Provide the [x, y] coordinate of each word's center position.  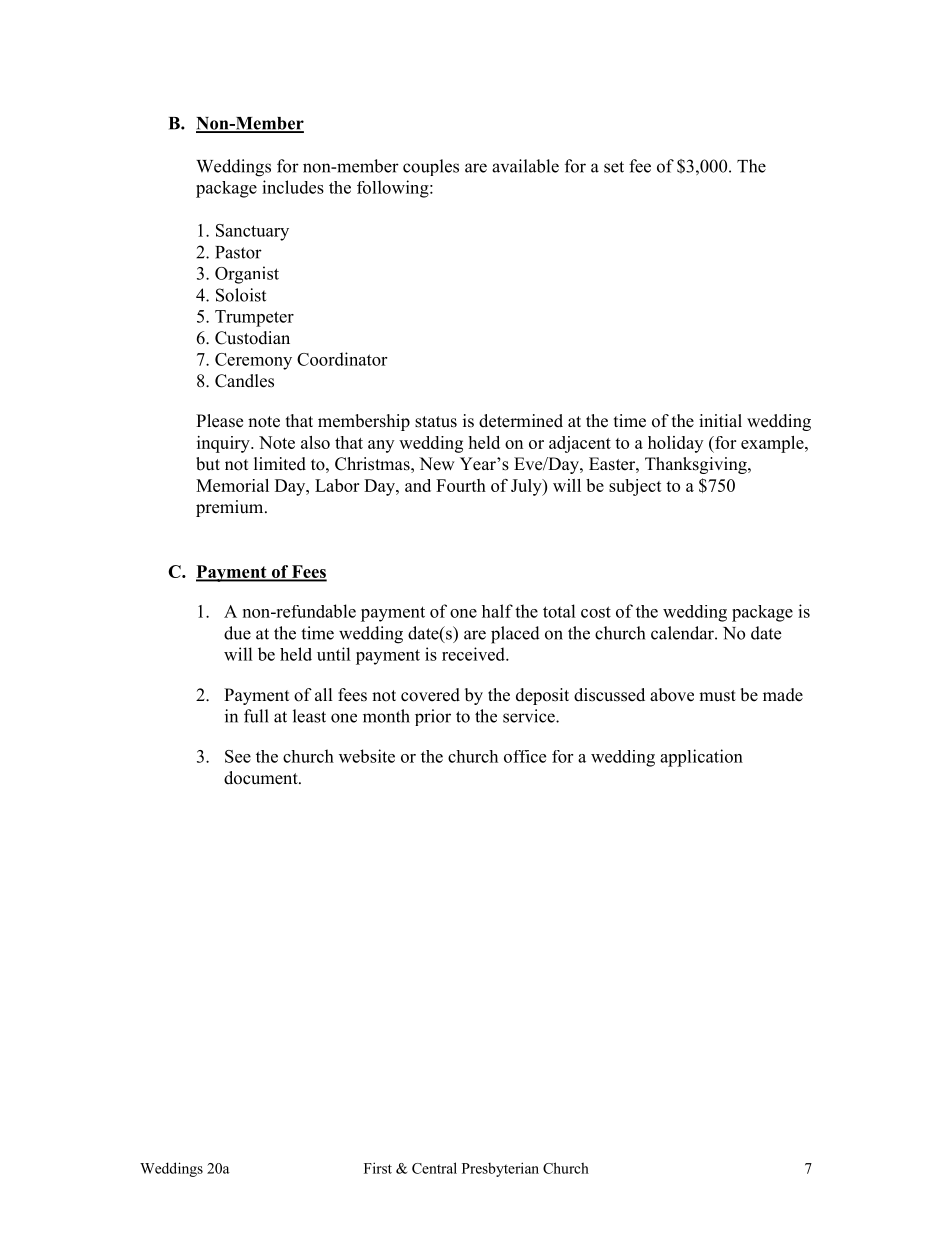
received [474, 654]
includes [293, 187]
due [237, 633]
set [614, 167]
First [378, 1168]
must [717, 696]
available [525, 166]
